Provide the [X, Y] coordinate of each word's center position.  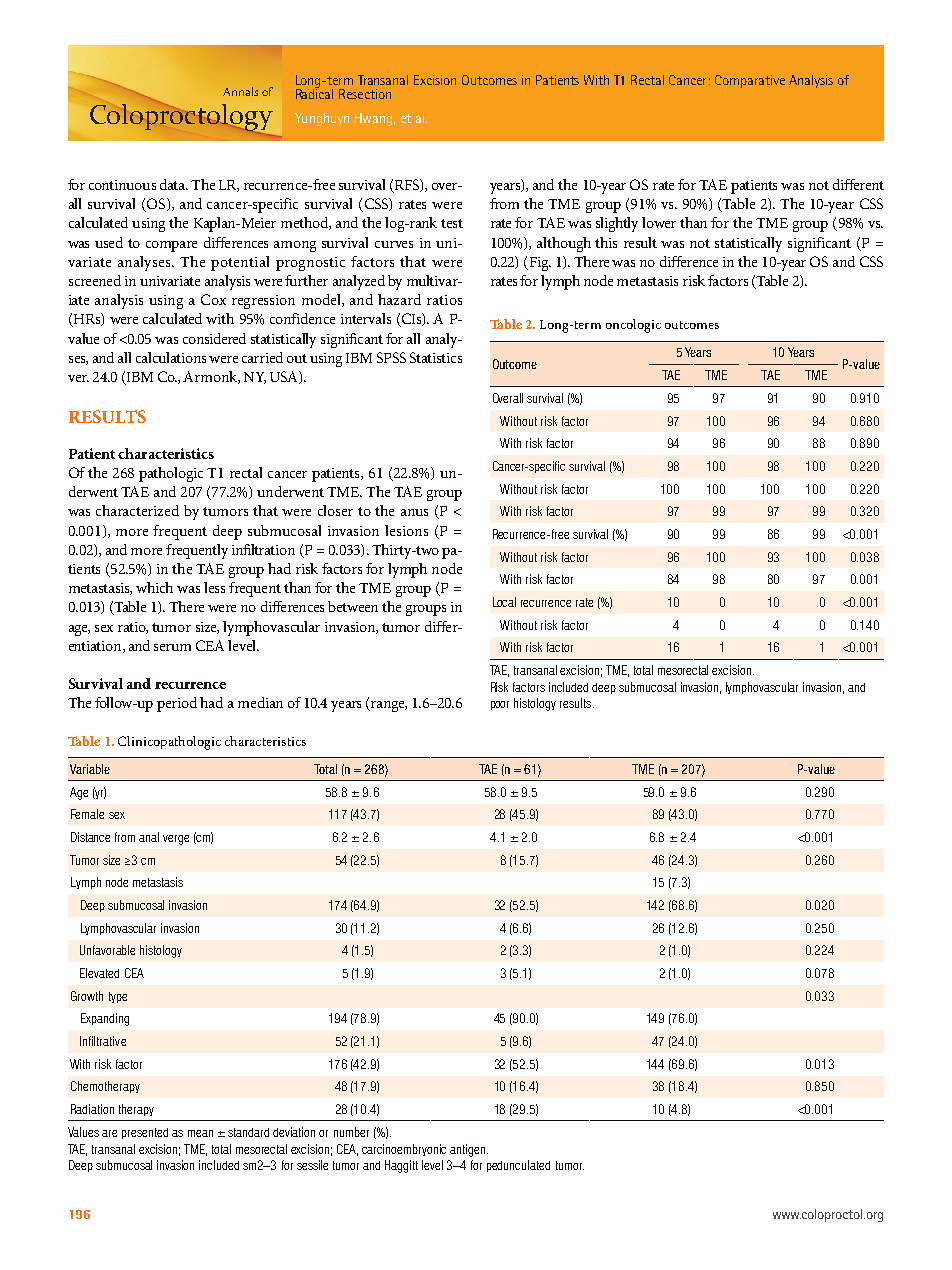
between [353, 606]
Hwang [375, 119]
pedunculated [518, 1166]
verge [176, 840]
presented [145, 1133]
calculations [171, 357]
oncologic [633, 326]
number [351, 1132]
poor [500, 705]
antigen [469, 1150]
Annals [240, 91]
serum [172, 647]
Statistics [436, 357]
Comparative [750, 81]
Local [504, 602]
